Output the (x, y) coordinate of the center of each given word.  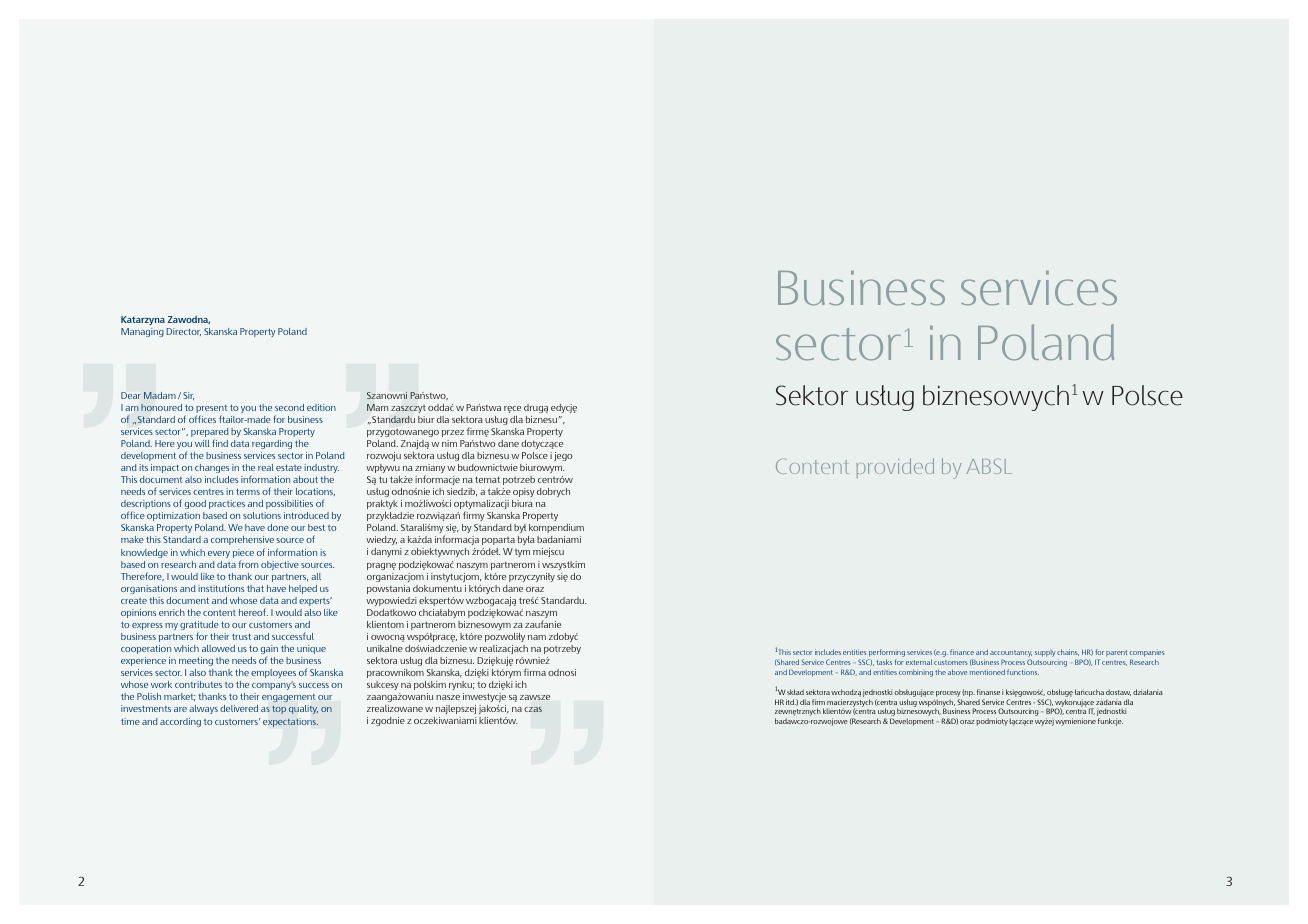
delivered (239, 708)
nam (537, 637)
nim (449, 443)
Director (183, 332)
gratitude (199, 627)
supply (1045, 653)
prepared (210, 434)
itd (791, 702)
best (316, 527)
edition (321, 407)
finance (962, 652)
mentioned (987, 672)
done (278, 527)
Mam (377, 407)
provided (895, 468)
